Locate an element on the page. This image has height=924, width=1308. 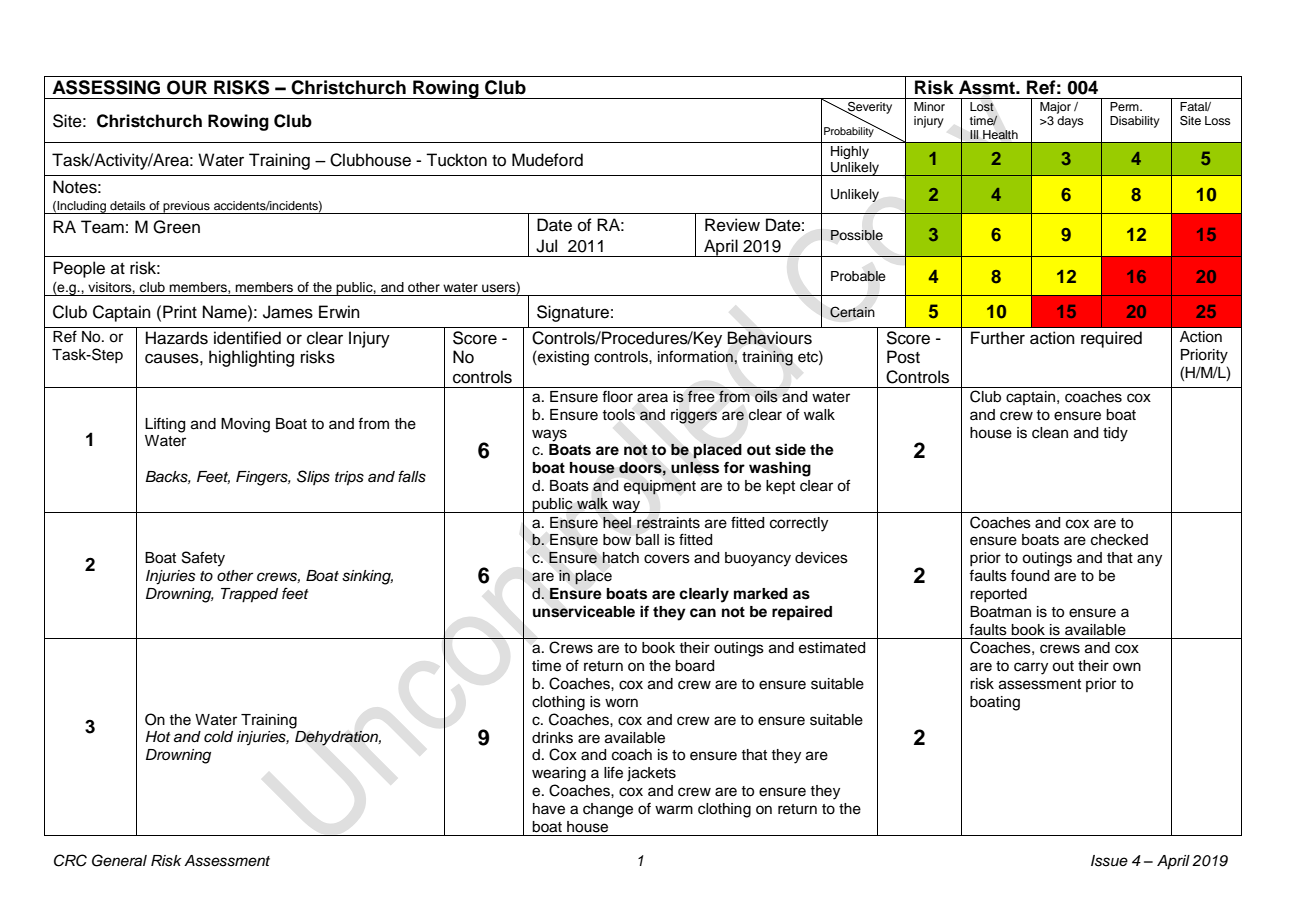
equipment is located at coordinates (660, 487).
